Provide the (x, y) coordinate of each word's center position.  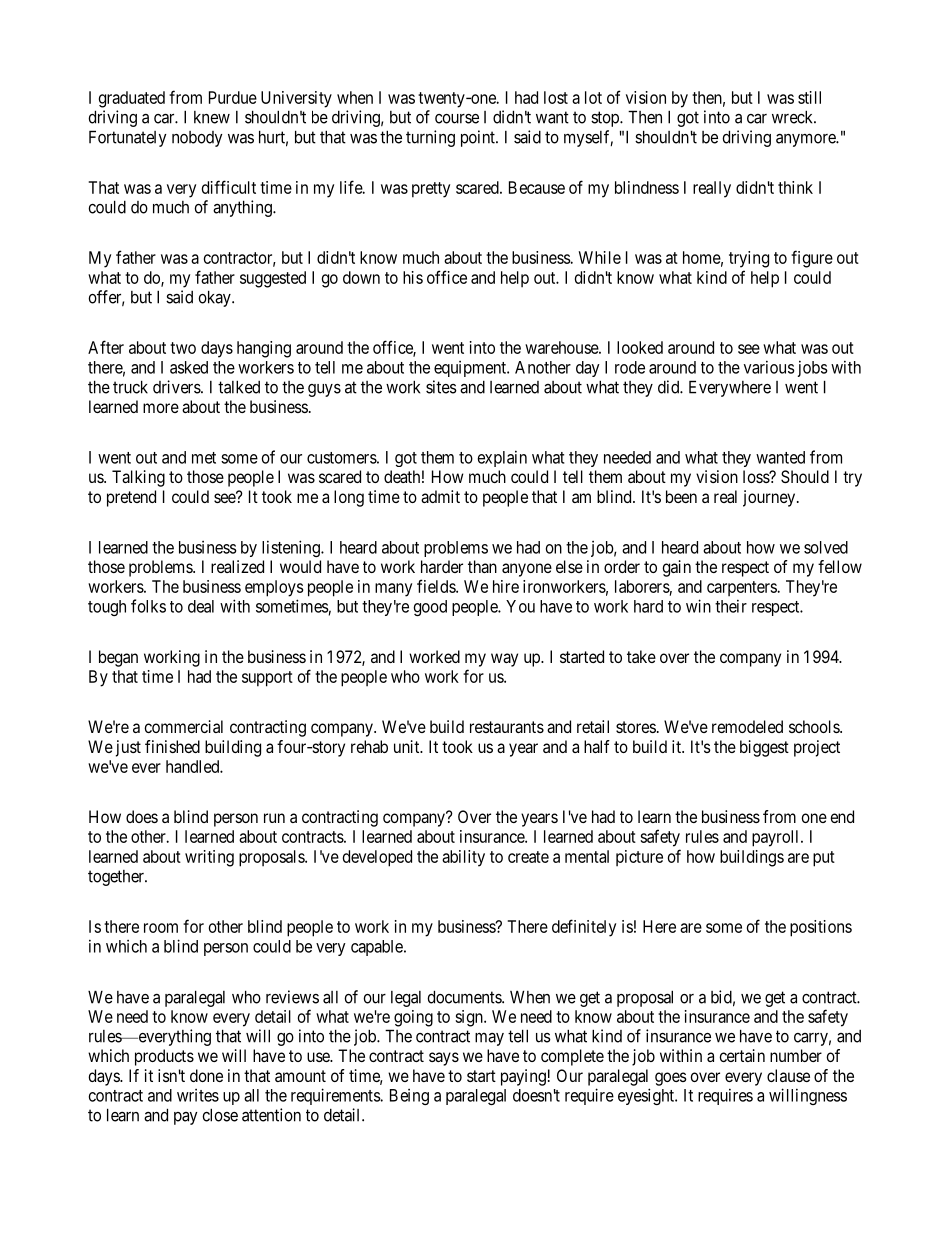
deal (201, 606)
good (430, 608)
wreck (794, 117)
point (479, 138)
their (731, 606)
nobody (197, 139)
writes (198, 1095)
